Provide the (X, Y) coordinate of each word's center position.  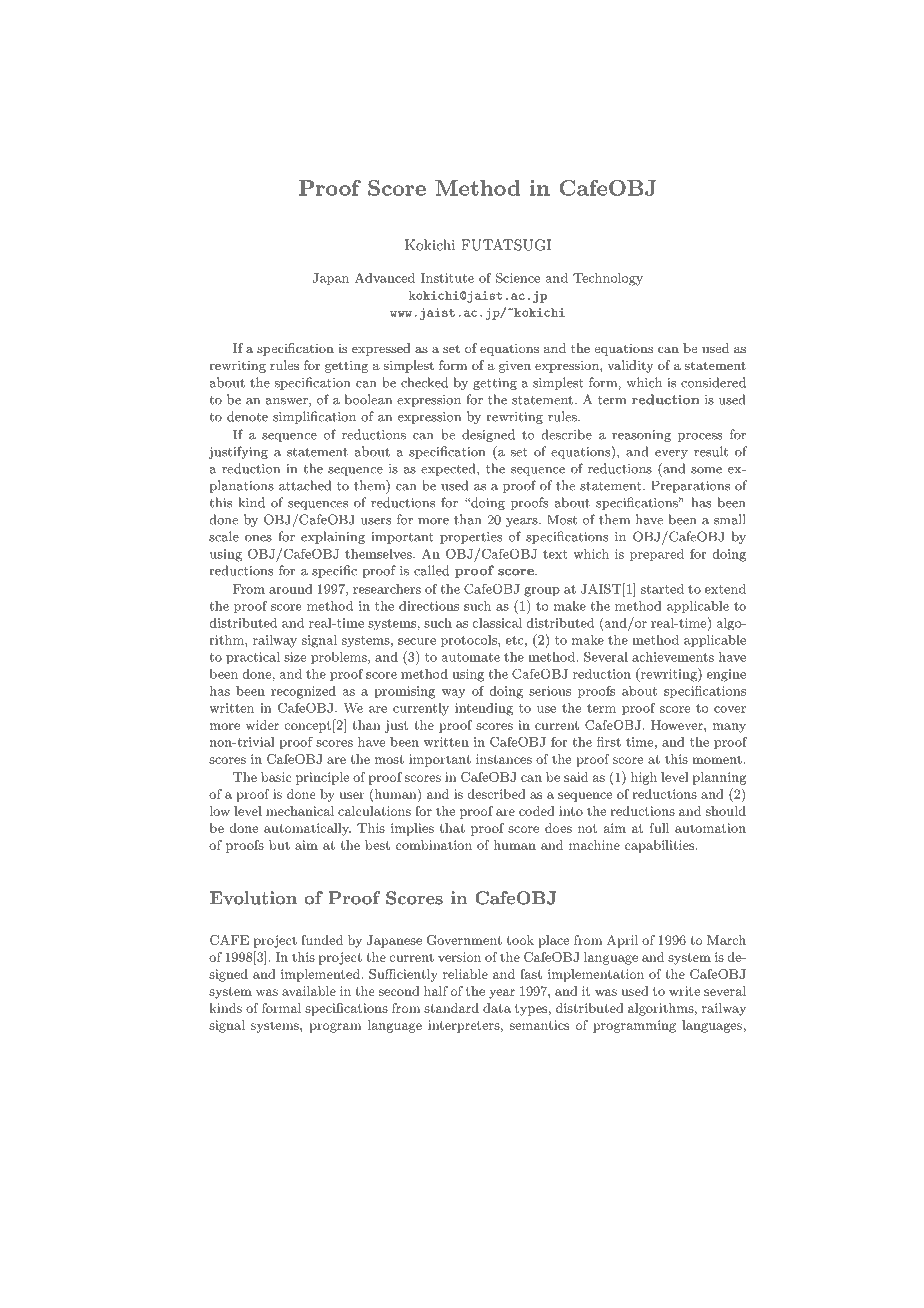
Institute (447, 278)
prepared (657, 555)
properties (471, 538)
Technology (608, 279)
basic (276, 777)
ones (258, 538)
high (644, 778)
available (309, 991)
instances (504, 759)
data (497, 1008)
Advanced (385, 277)
